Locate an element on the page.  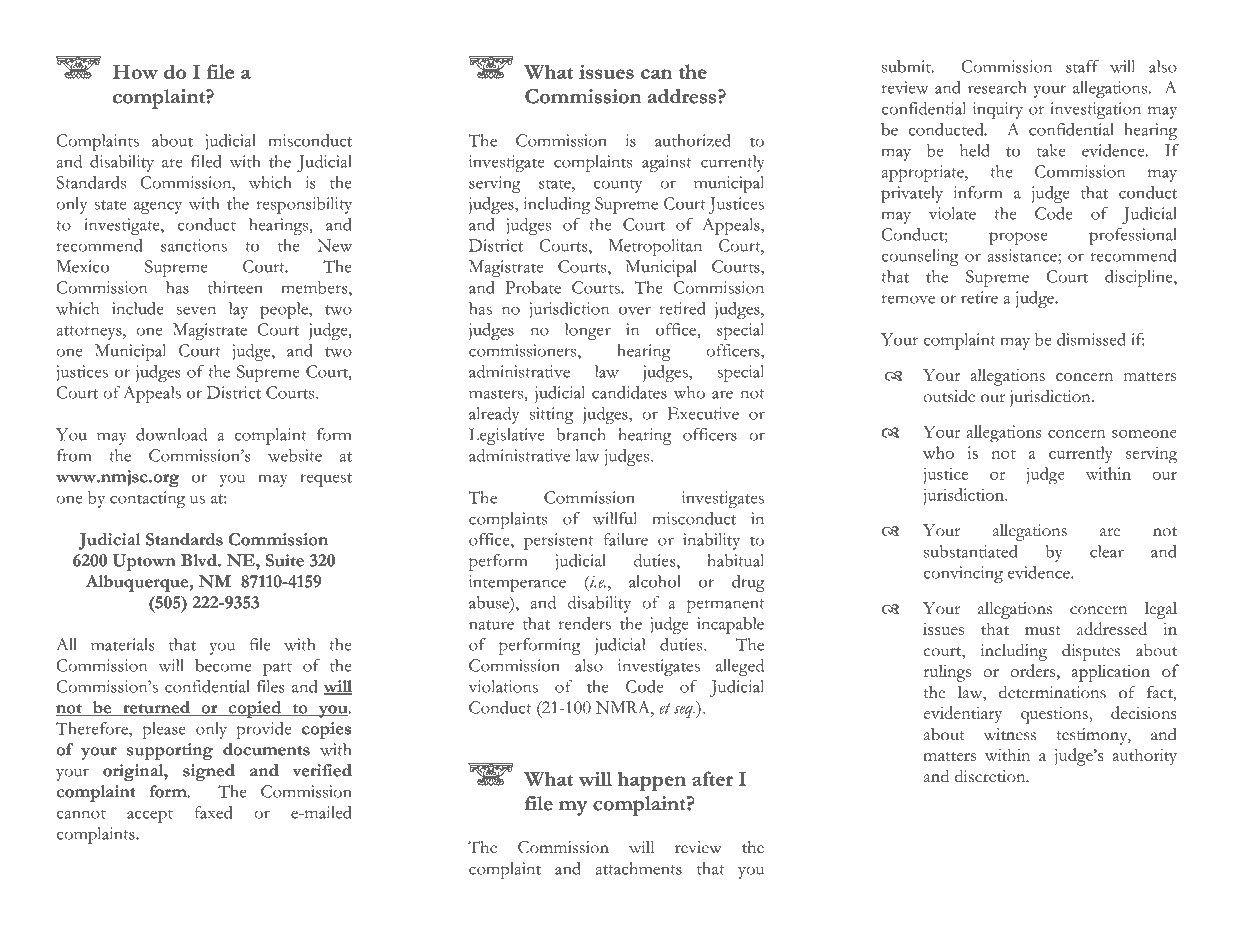
authority is located at coordinates (1145, 757).
